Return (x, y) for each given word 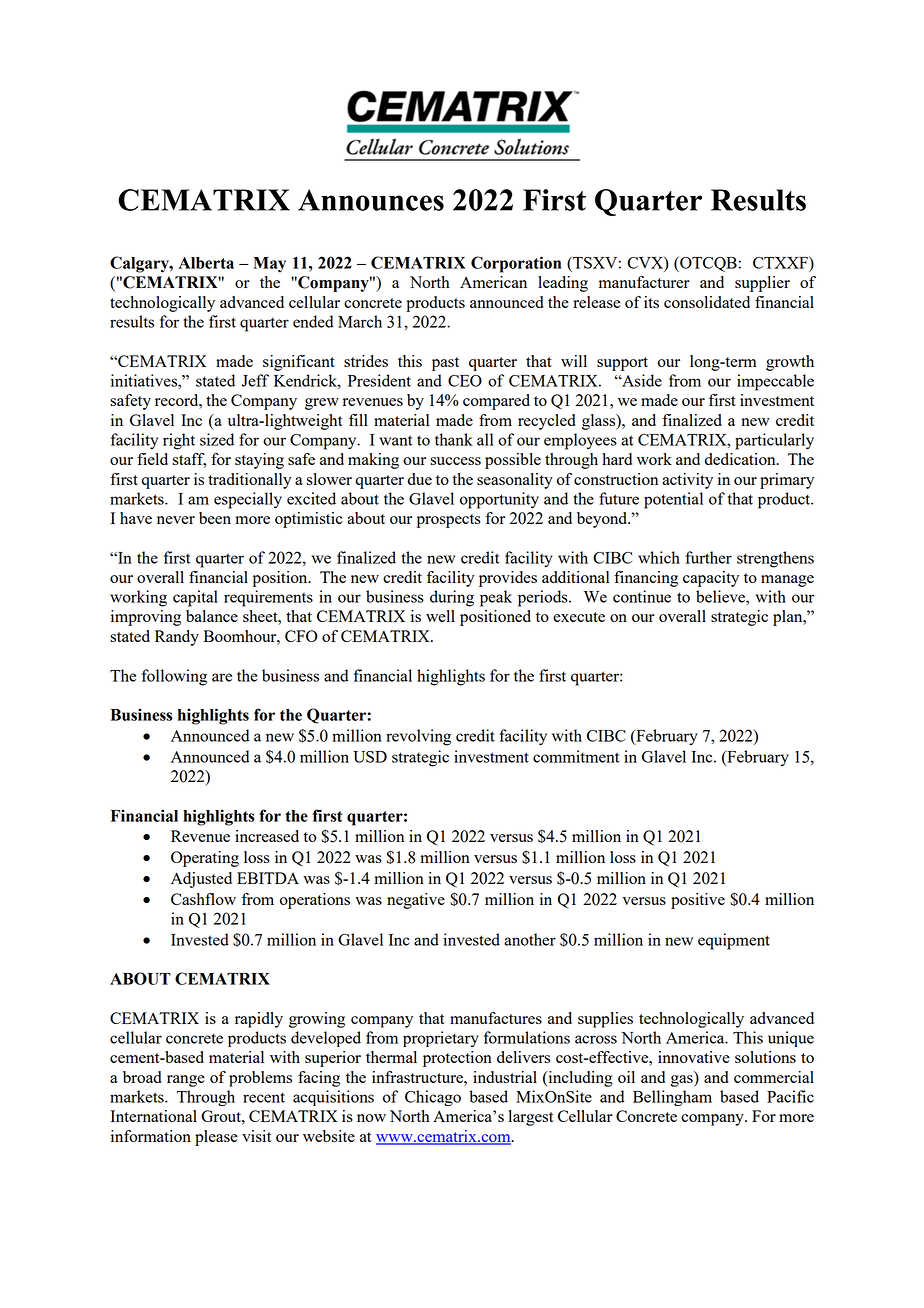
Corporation (516, 264)
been (215, 518)
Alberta (206, 263)
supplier (762, 284)
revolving (418, 737)
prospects (449, 521)
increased (267, 836)
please (216, 1138)
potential (673, 500)
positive (698, 901)
